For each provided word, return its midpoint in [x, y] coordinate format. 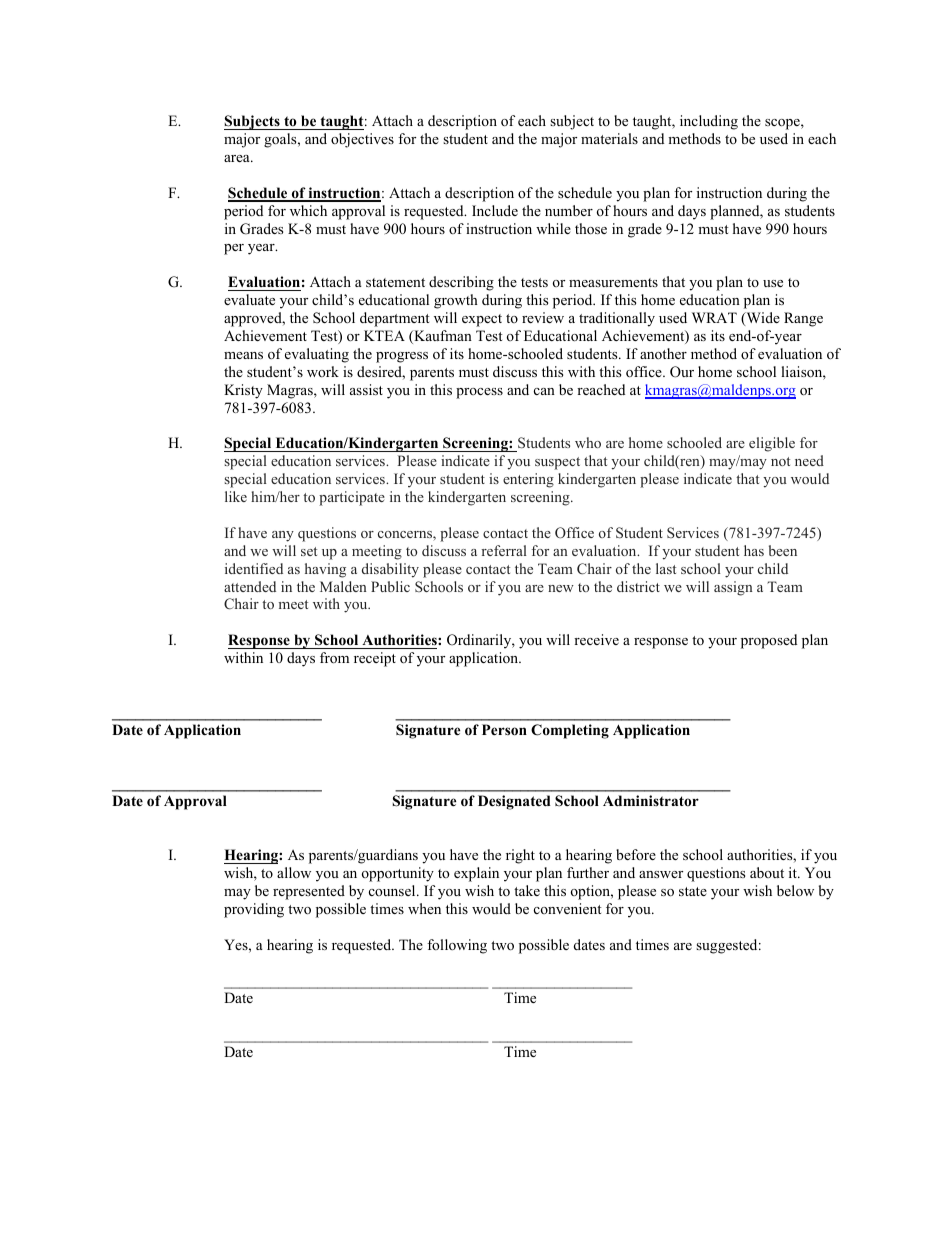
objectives [362, 140]
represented [309, 892]
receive [596, 639]
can [544, 391]
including [709, 122]
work [323, 371]
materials [609, 138]
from [334, 658]
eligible [772, 444]
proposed [769, 641]
